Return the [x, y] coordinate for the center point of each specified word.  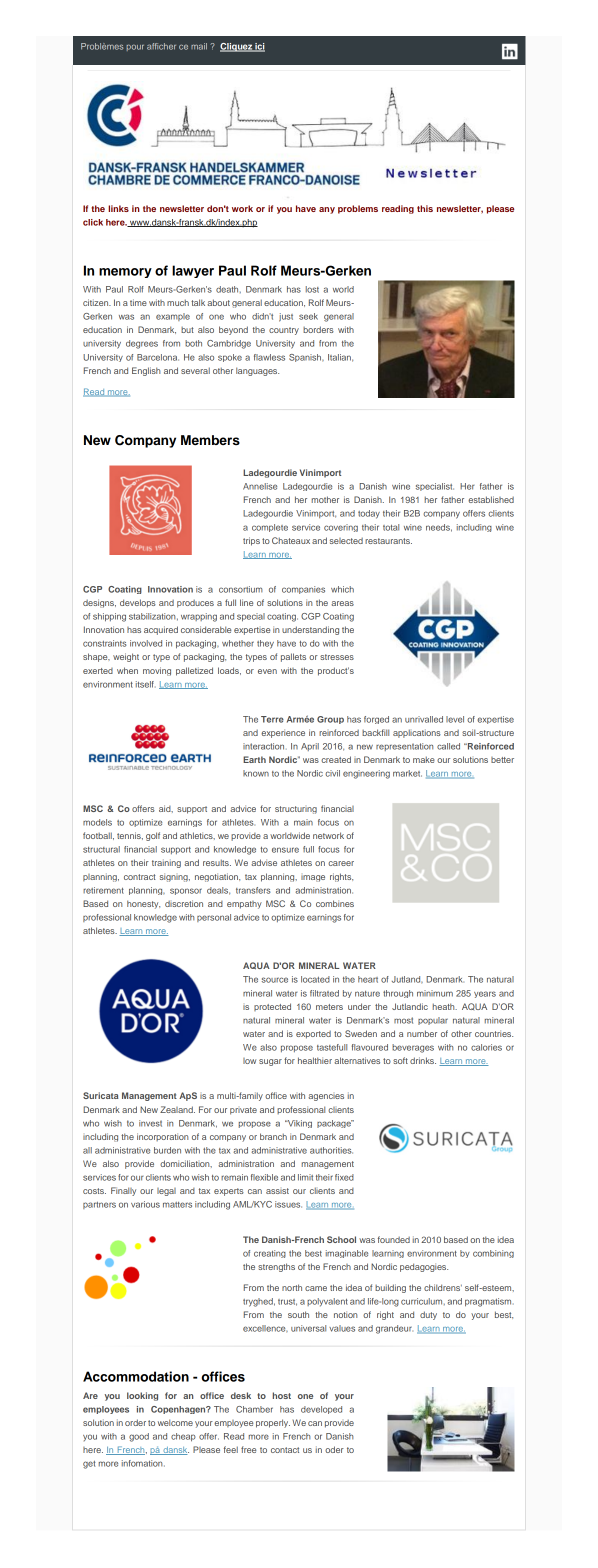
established [491, 499]
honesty [143, 904]
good [139, 1437]
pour [135, 47]
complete [270, 528]
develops [138, 603]
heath [445, 1006]
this [425, 208]
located [315, 979]
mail [199, 46]
